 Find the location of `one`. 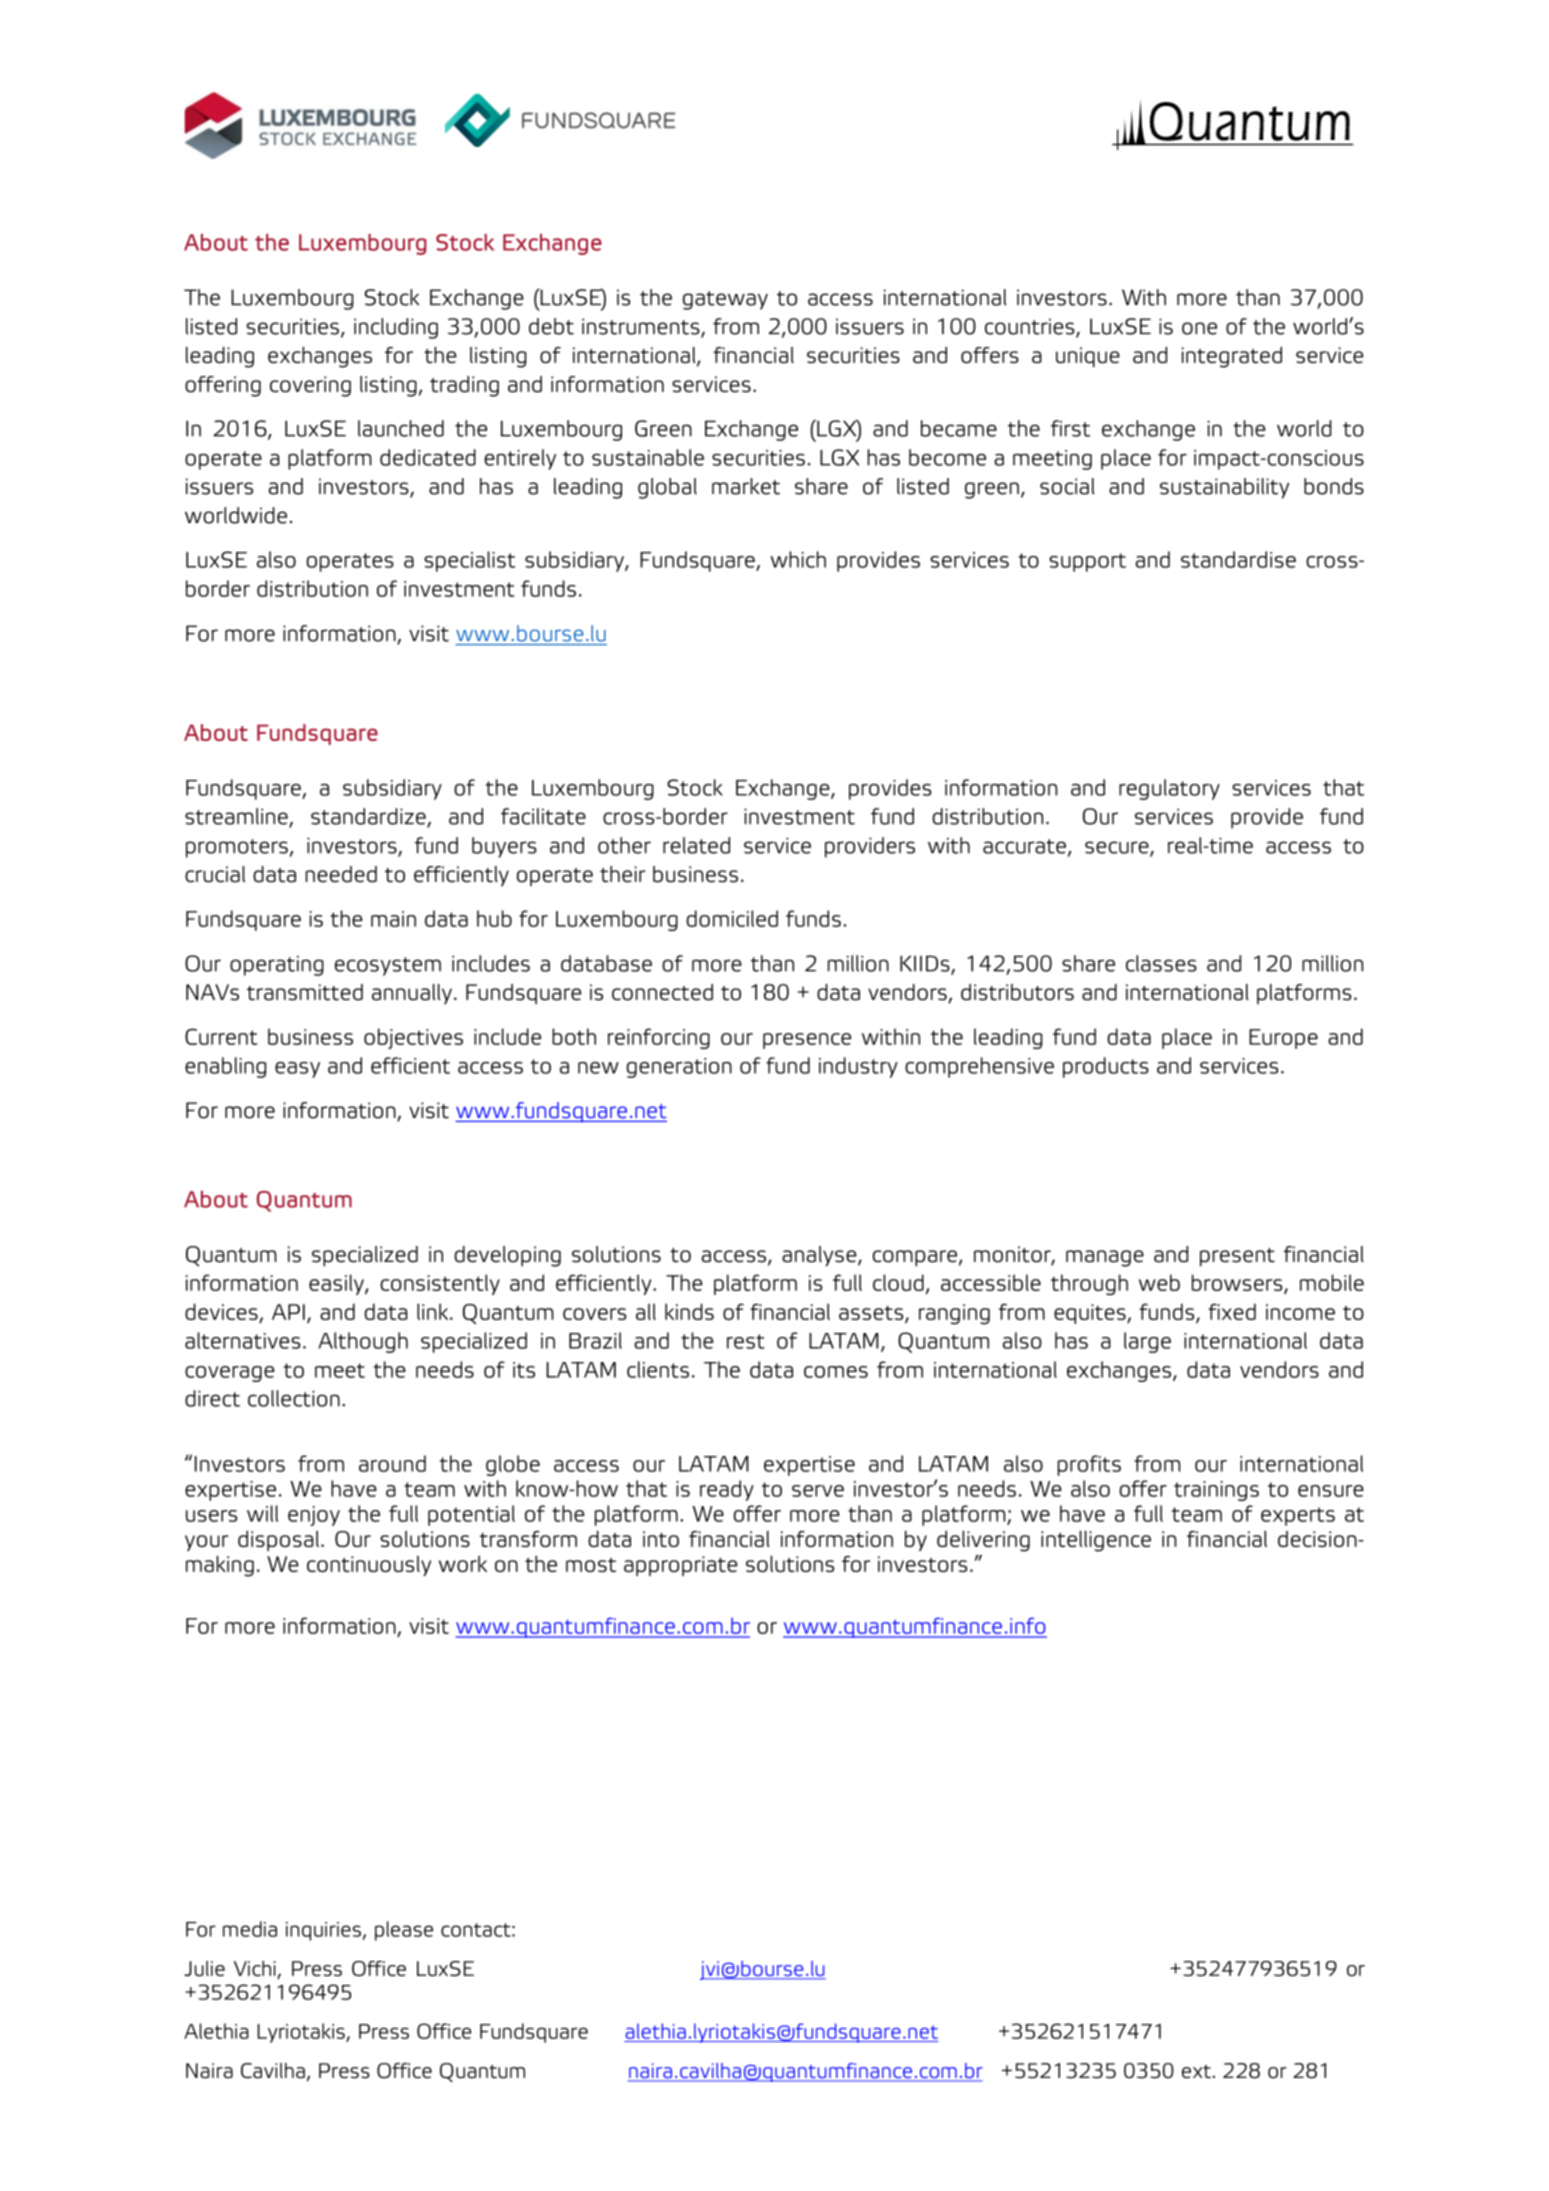

one is located at coordinates (1199, 328).
